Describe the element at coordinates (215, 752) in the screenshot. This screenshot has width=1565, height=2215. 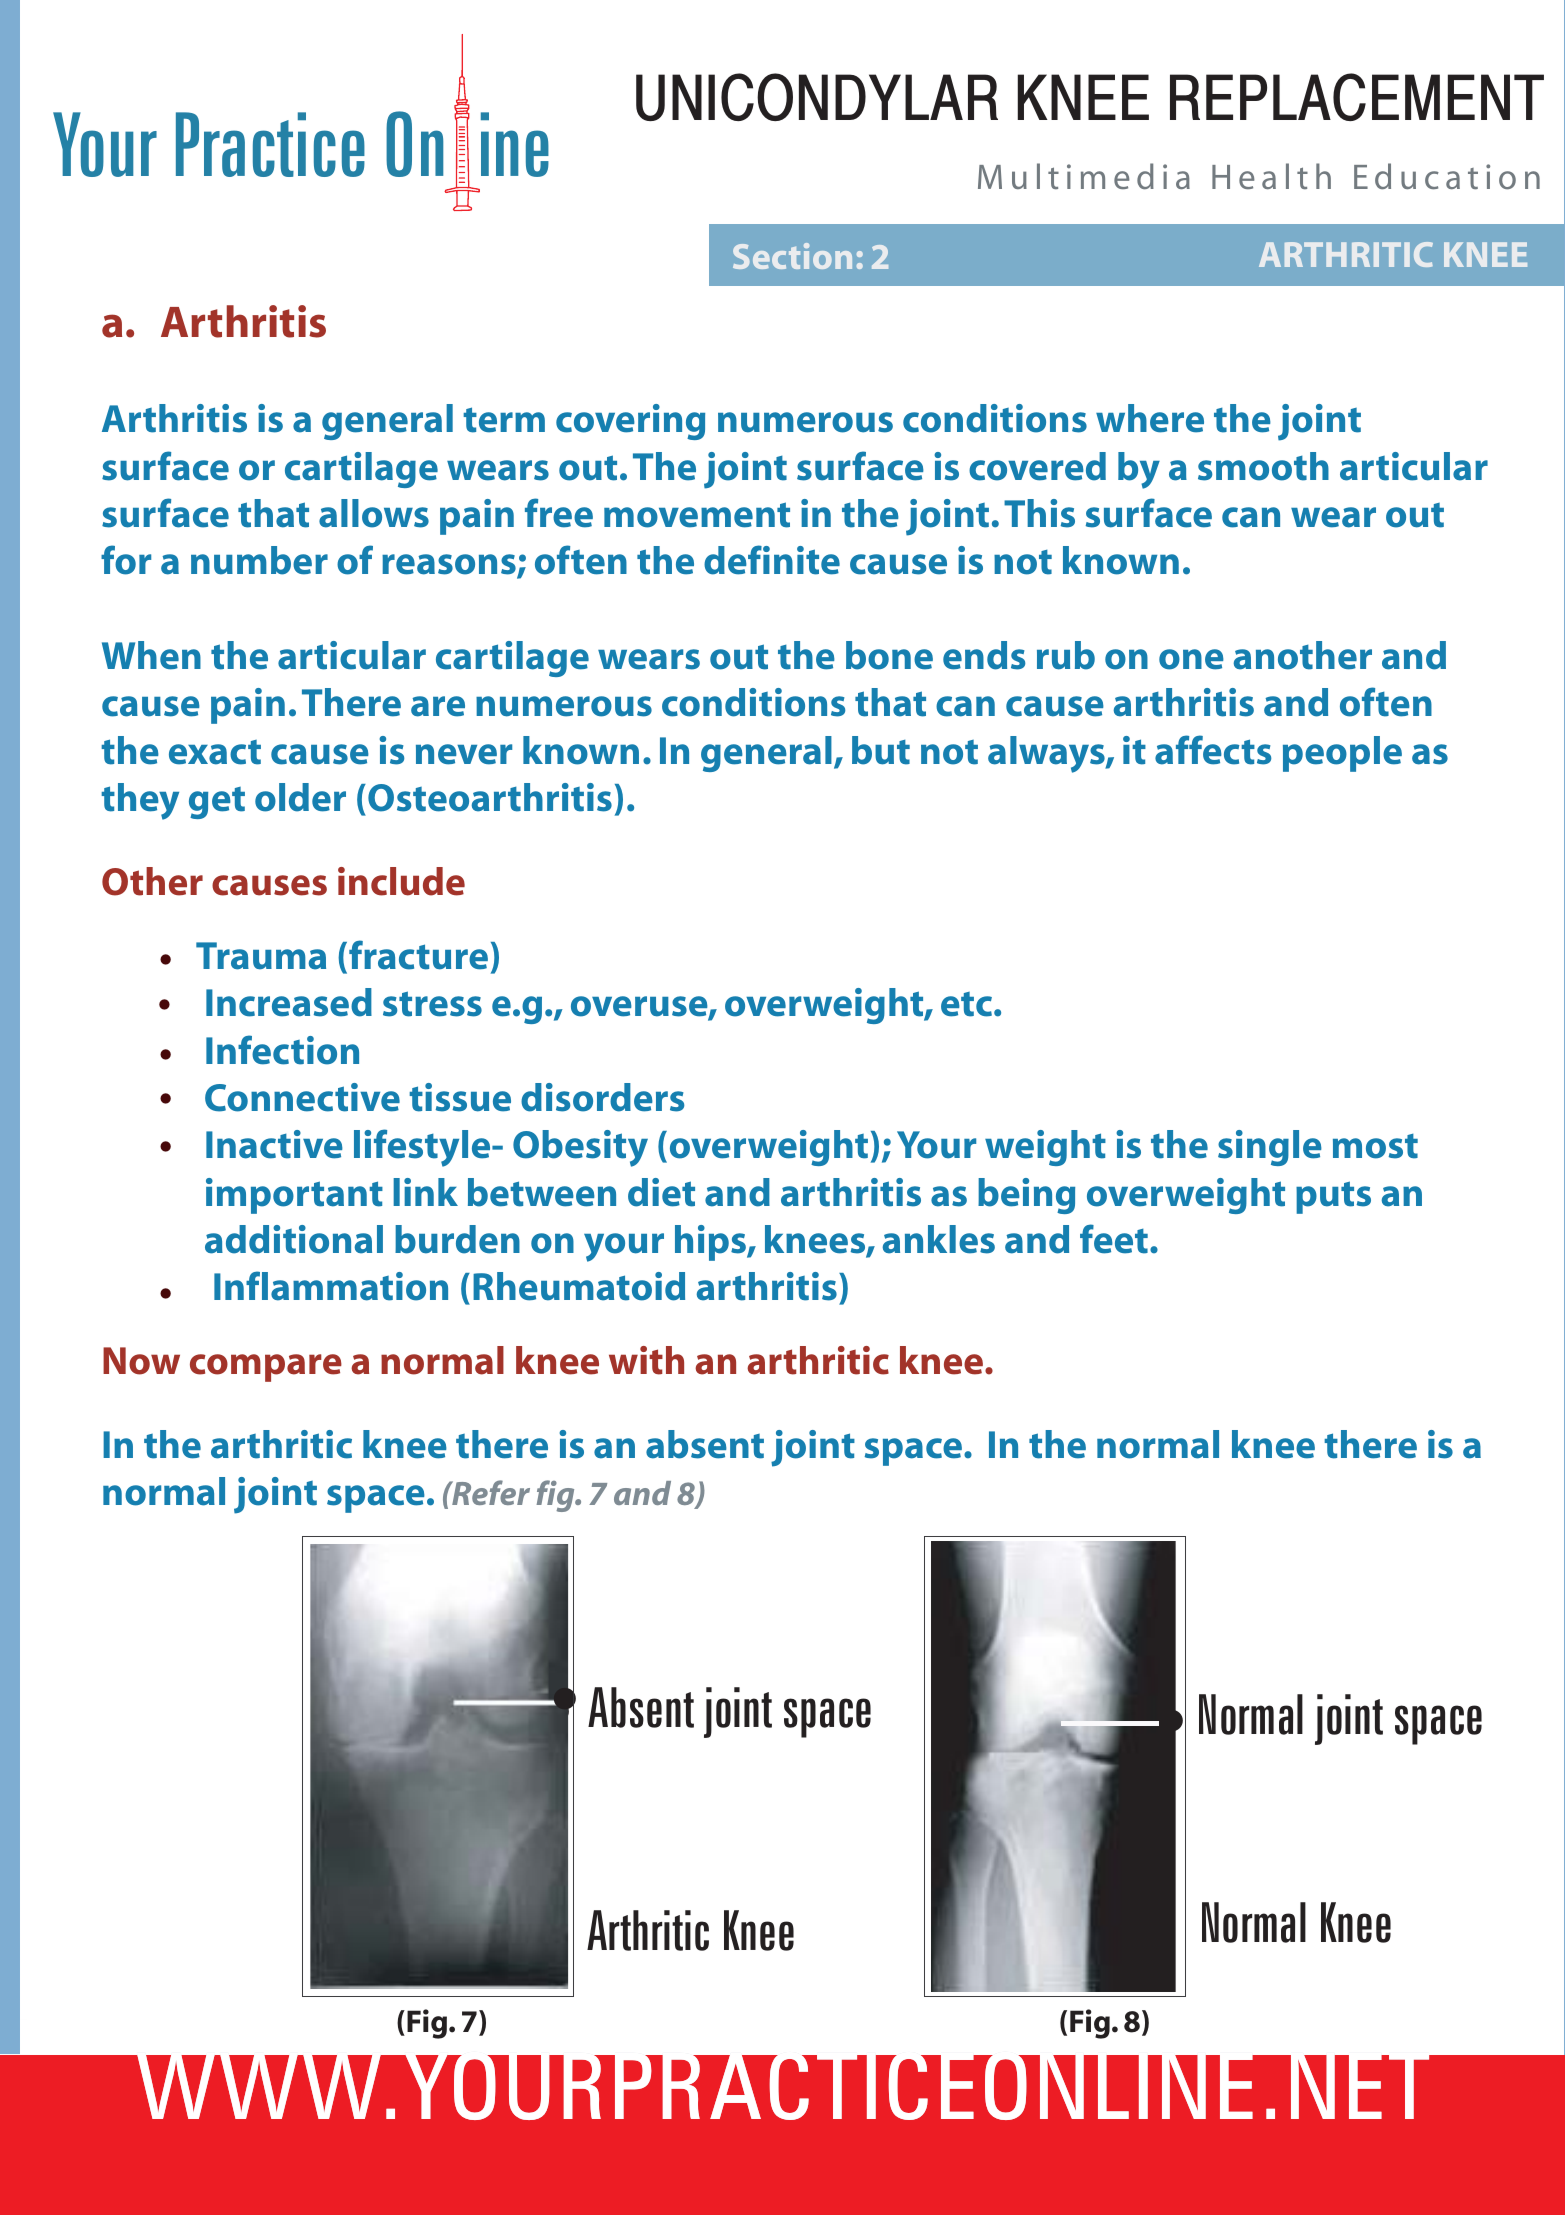
I see `exact` at that location.
